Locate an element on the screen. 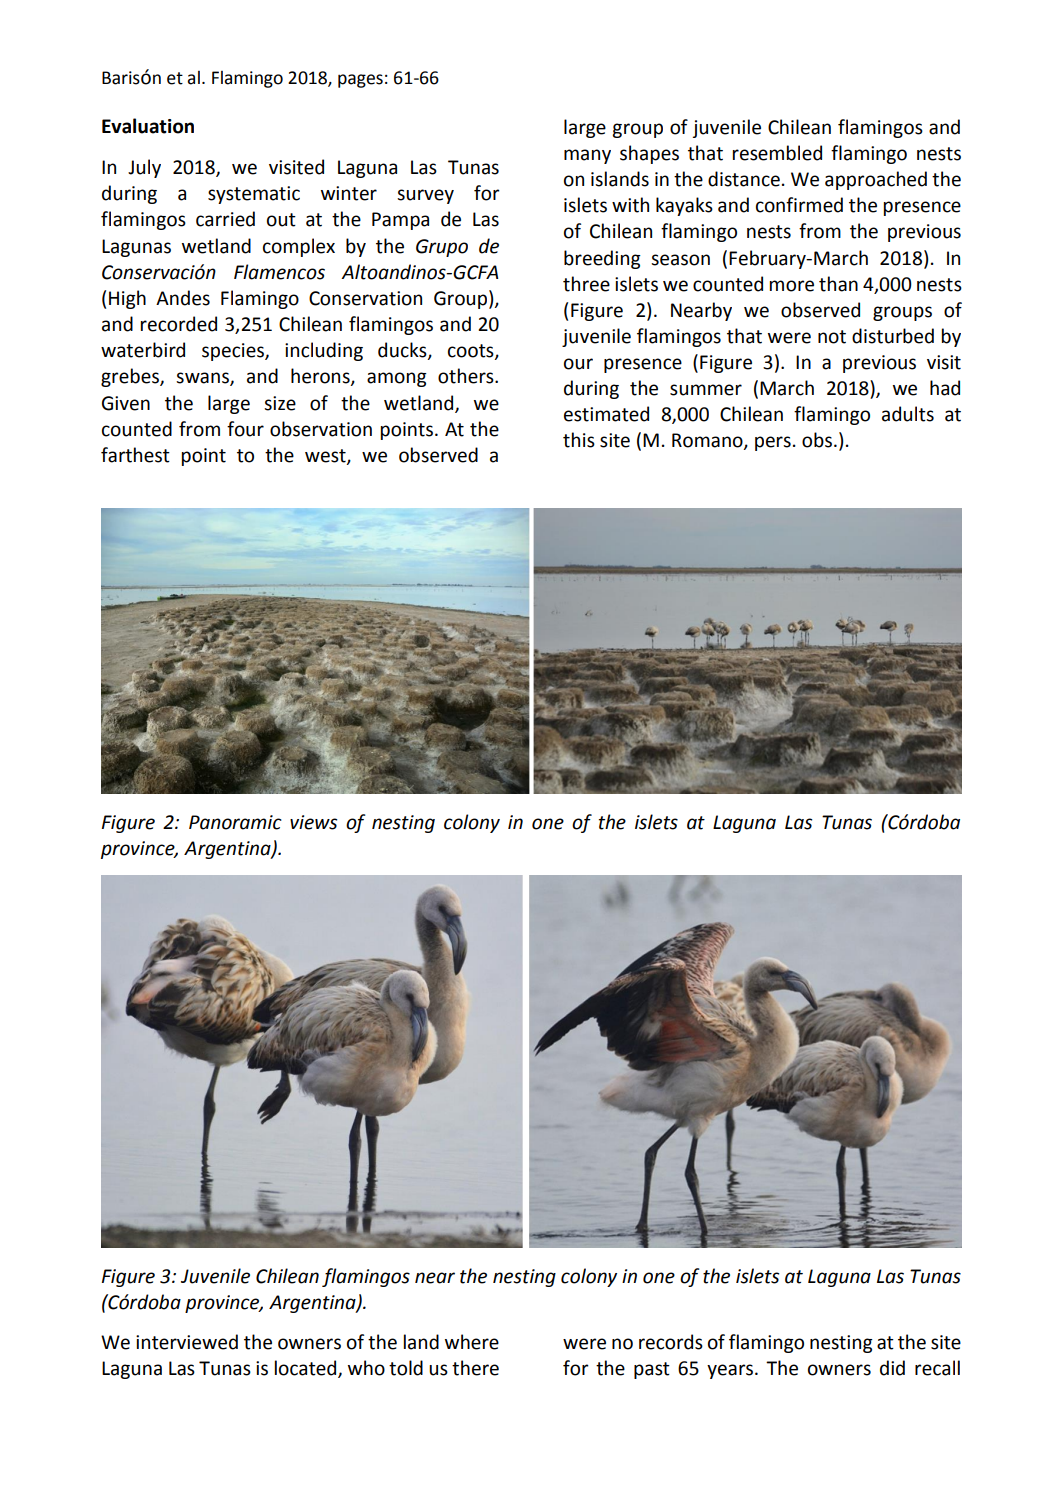  where is located at coordinates (472, 1342).
